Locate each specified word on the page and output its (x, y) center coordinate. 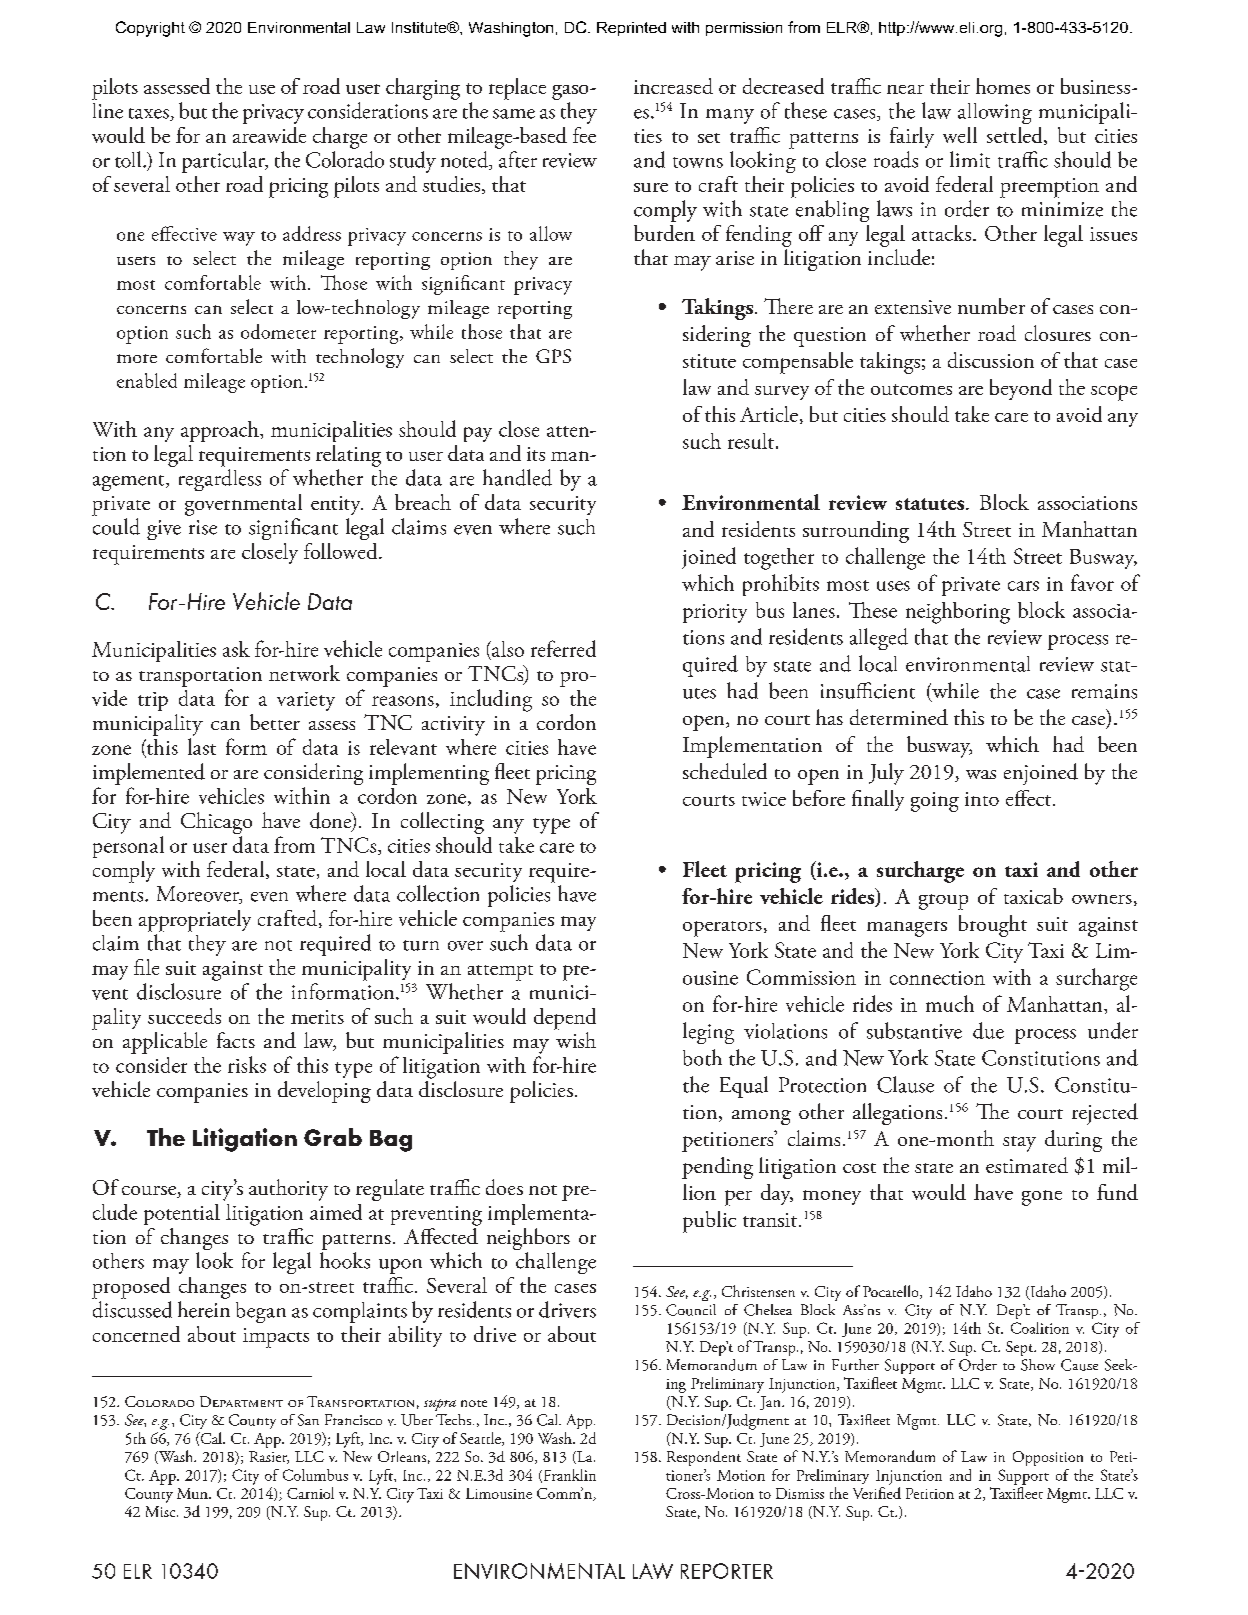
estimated (1027, 1165)
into (982, 799)
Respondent (704, 1458)
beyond (1021, 389)
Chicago (216, 823)
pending (717, 1168)
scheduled (725, 771)
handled (517, 477)
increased (673, 86)
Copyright (150, 29)
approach (221, 431)
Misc (162, 1511)
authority (288, 1190)
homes (1003, 86)
